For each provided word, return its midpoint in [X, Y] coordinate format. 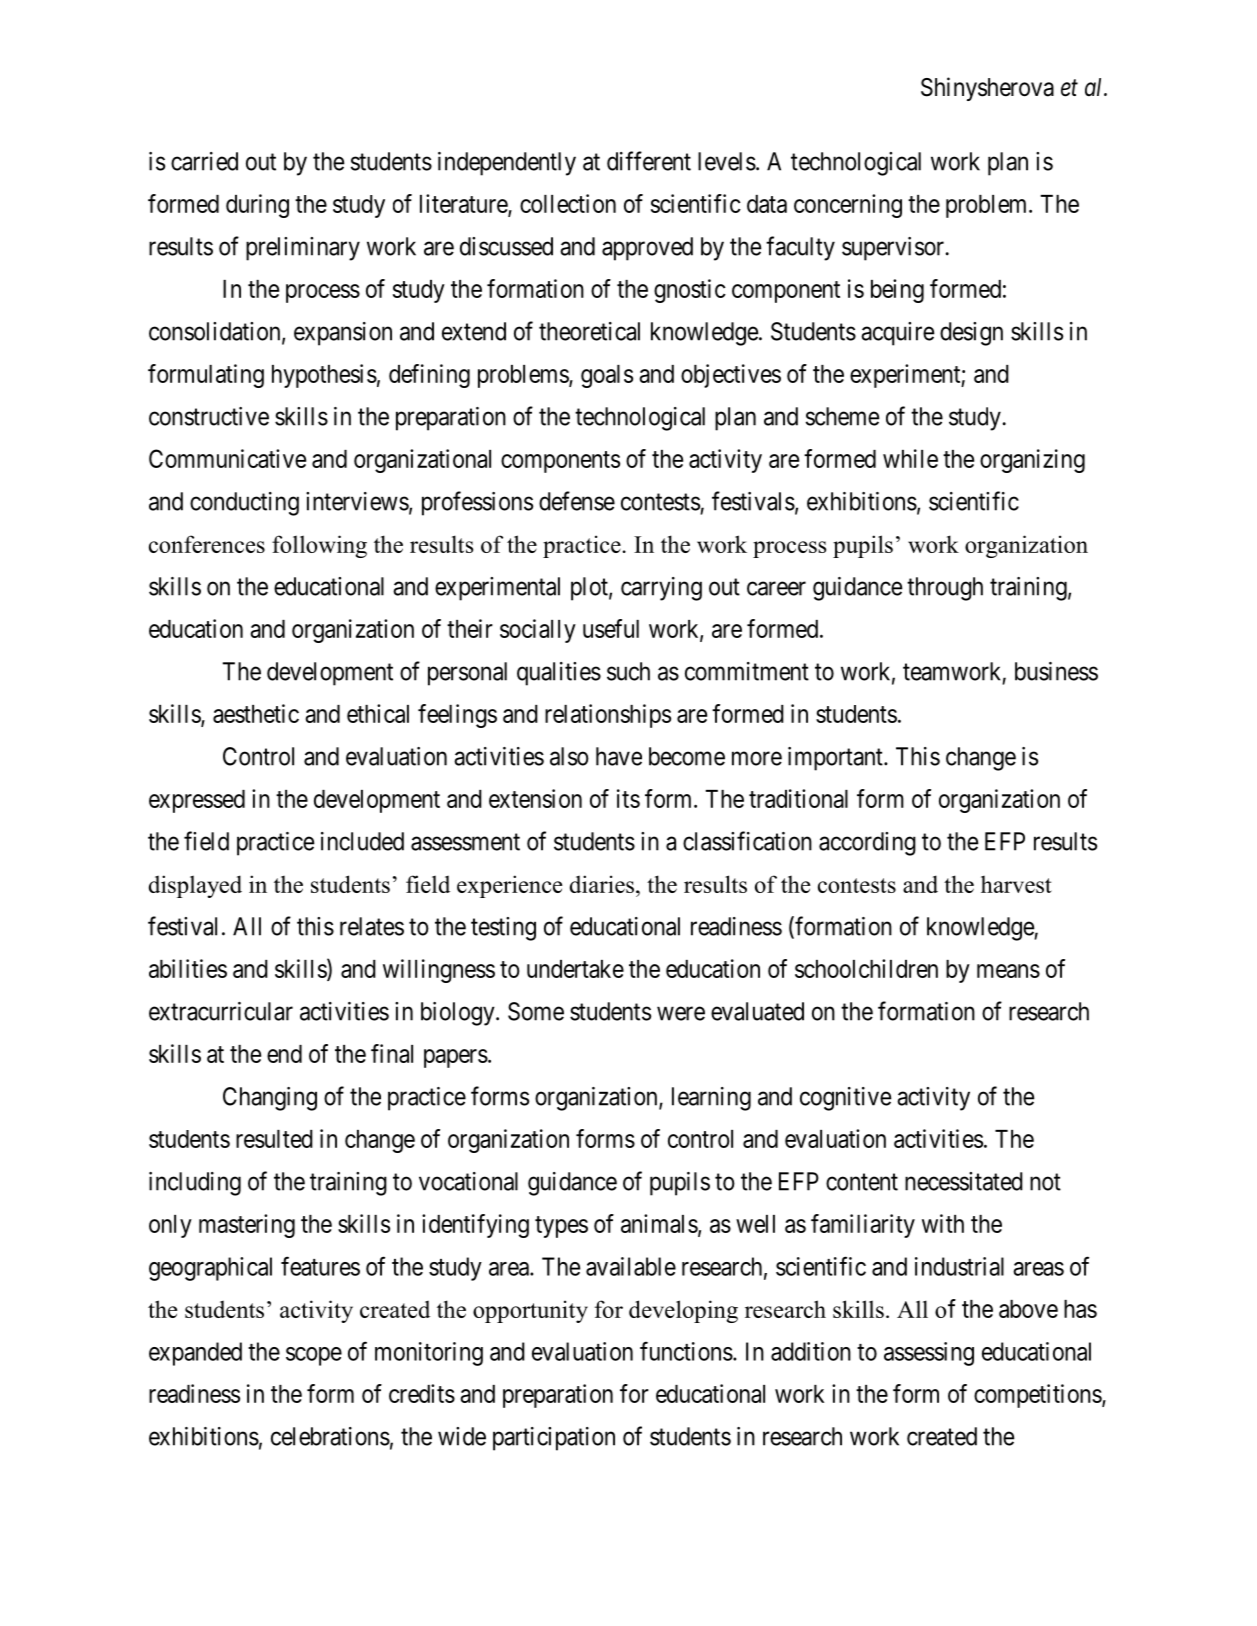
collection [568, 203]
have [619, 756]
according [867, 844]
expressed [197, 801]
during [257, 206]
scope [314, 1356]
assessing [929, 1354]
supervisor [893, 249]
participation [554, 1439]
